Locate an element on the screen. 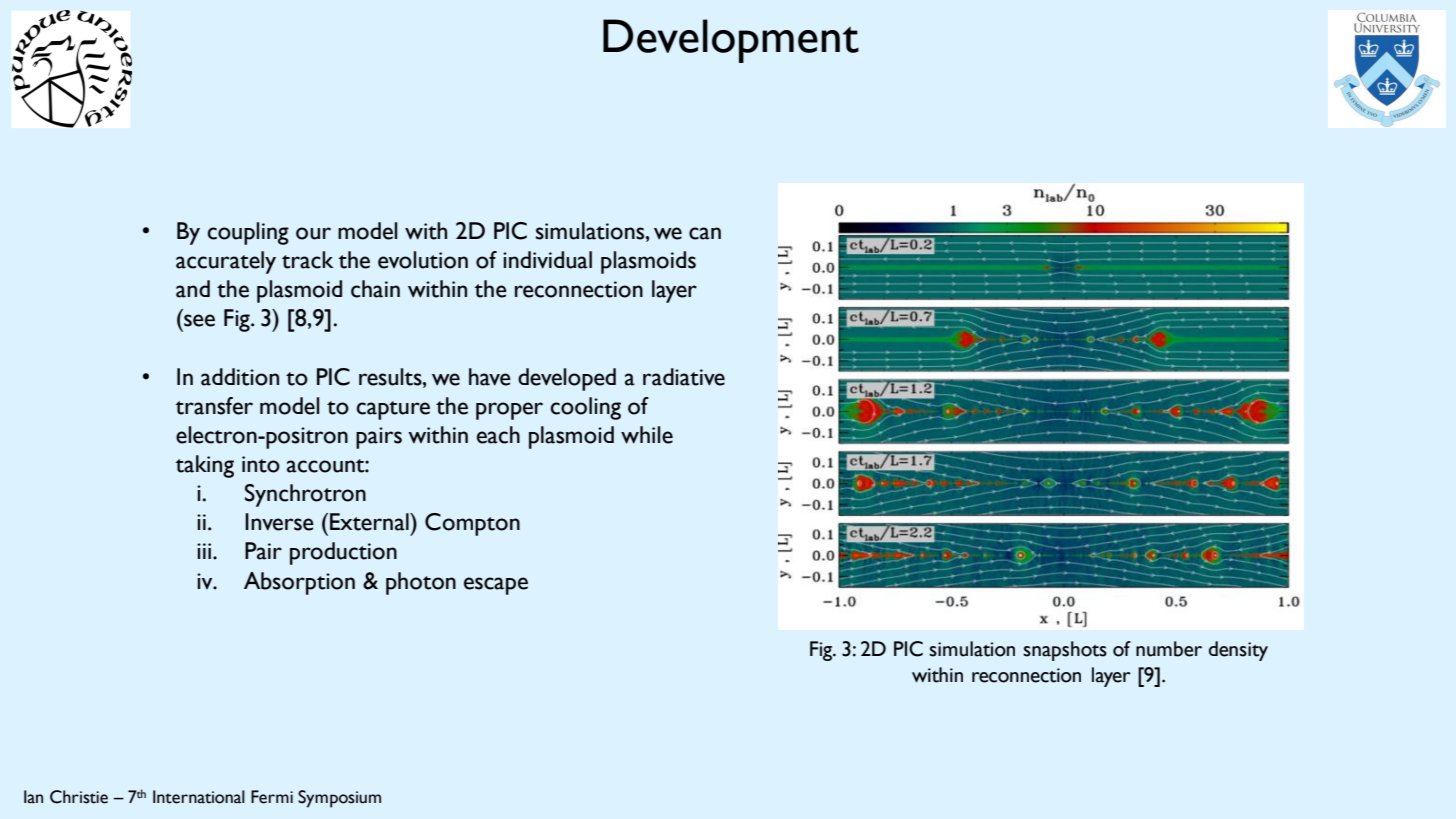 This screenshot has width=1456, height=819. iii is located at coordinates (204, 551).
